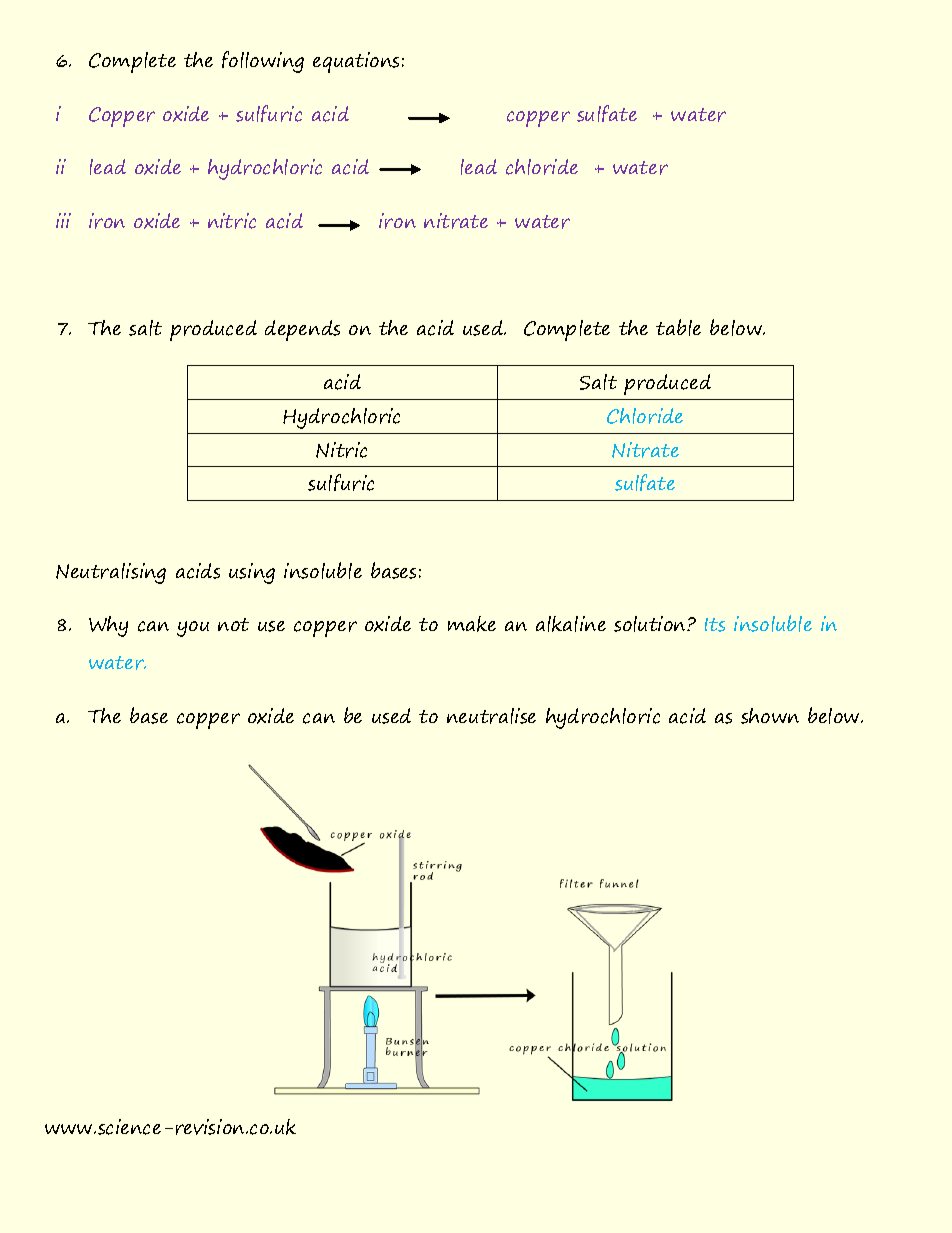 The image size is (952, 1233). Describe the element at coordinates (263, 62) in the image. I see `following` at that location.
